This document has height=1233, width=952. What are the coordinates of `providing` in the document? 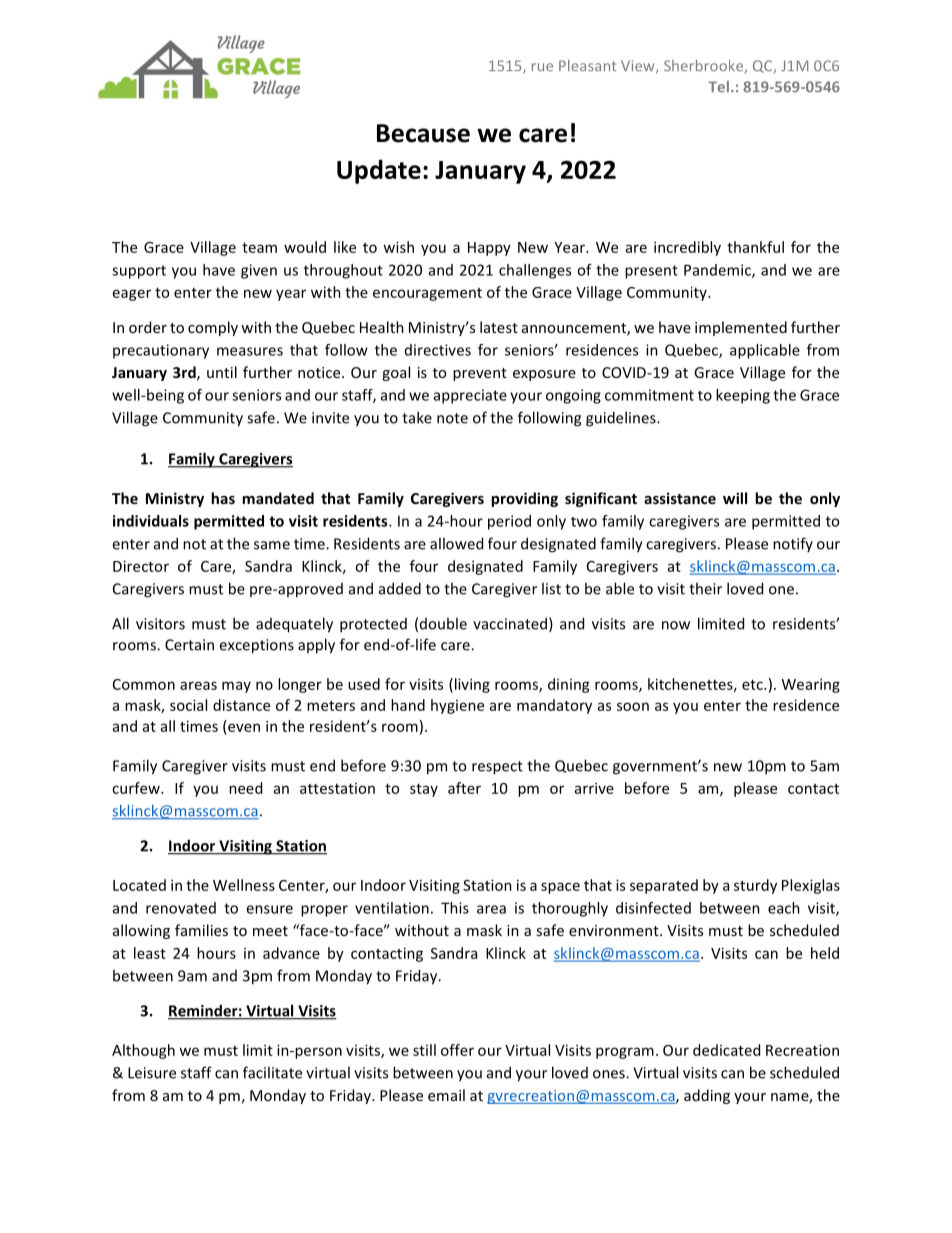 It's located at (524, 499).
